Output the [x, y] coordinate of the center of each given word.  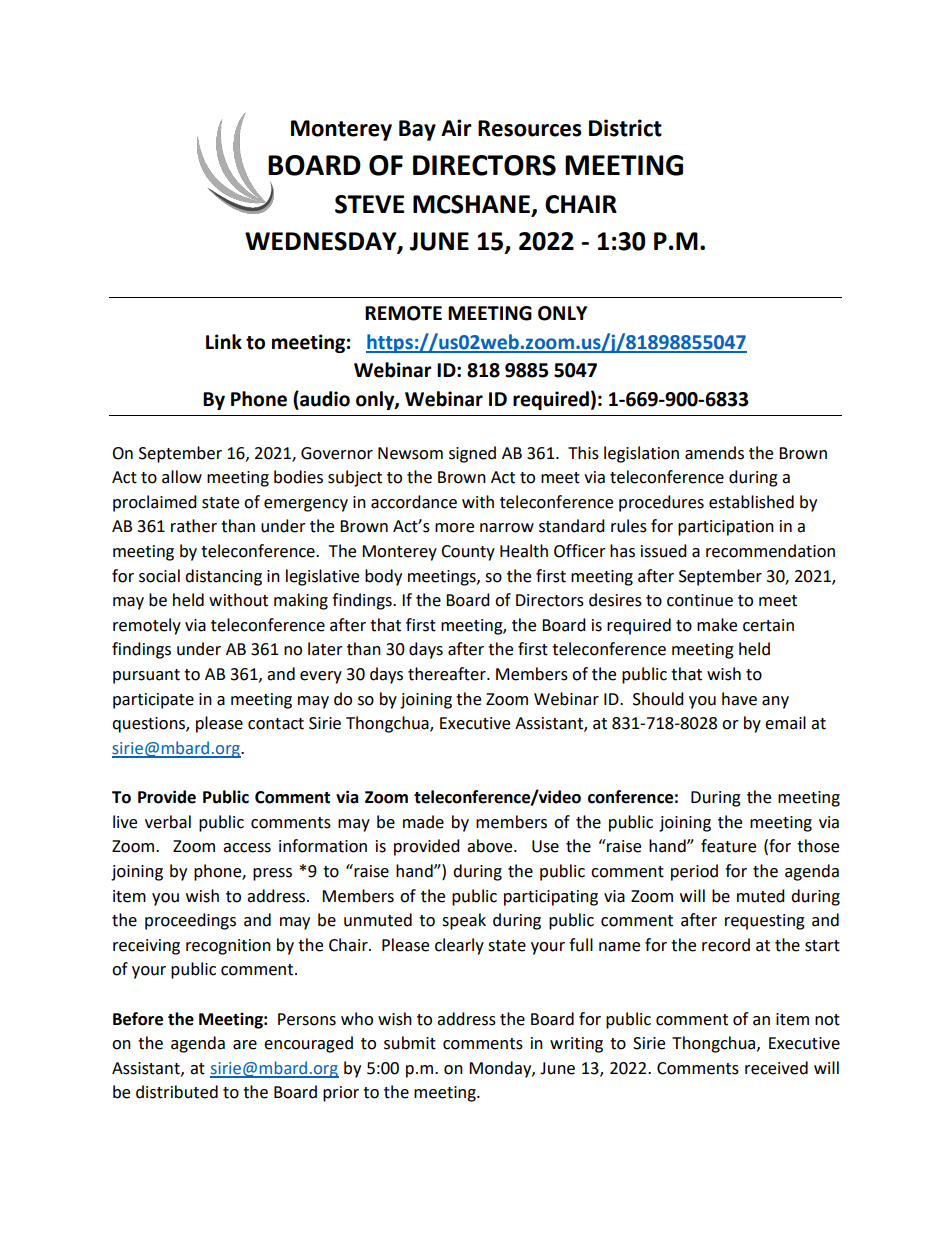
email [785, 723]
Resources [530, 128]
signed [472, 454]
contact [276, 724]
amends [714, 453]
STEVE [369, 204]
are [245, 1045]
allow [182, 477]
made [423, 822]
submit [410, 1043]
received [776, 1068]
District [625, 128]
